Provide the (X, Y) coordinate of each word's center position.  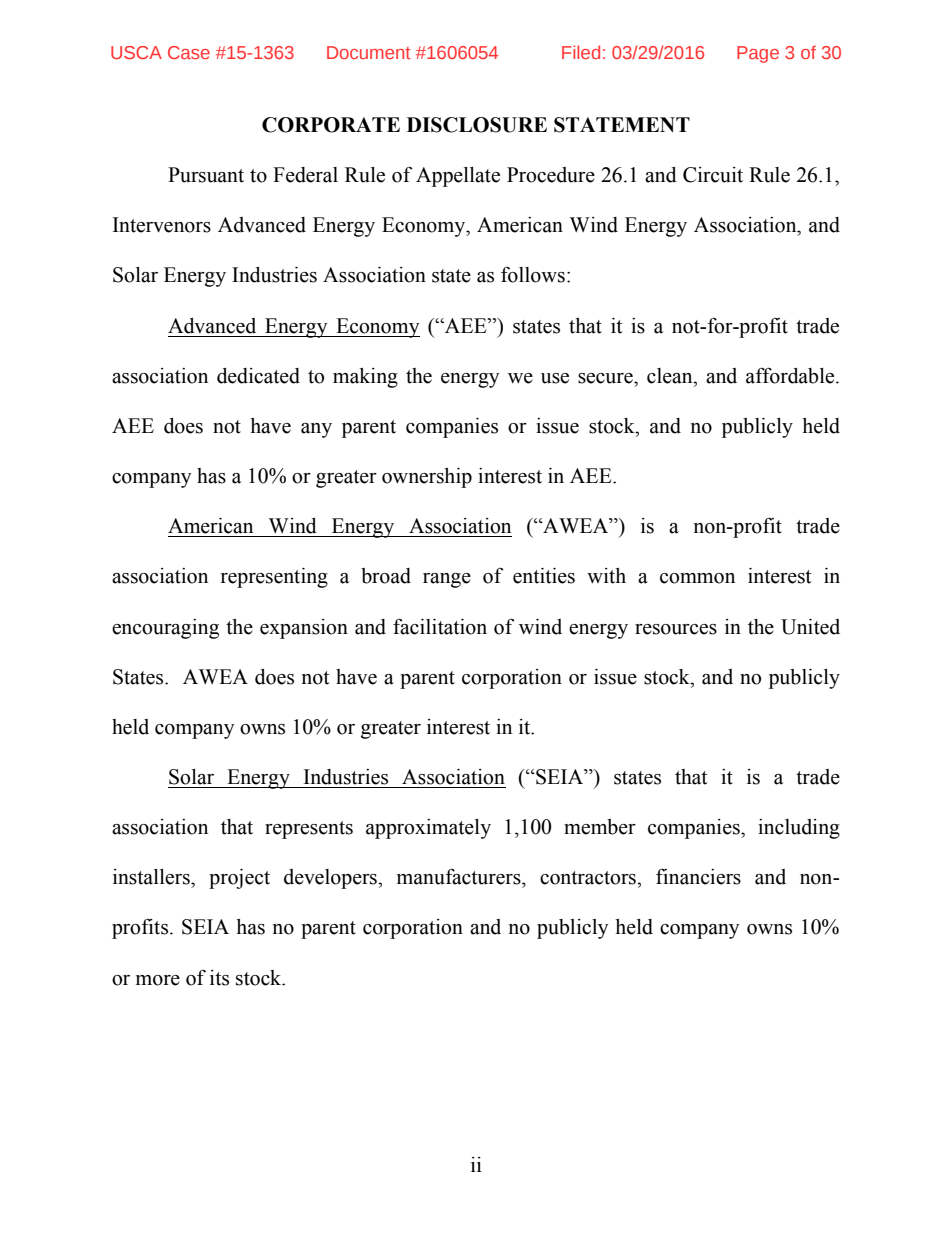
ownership (427, 478)
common (697, 578)
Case (189, 52)
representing (274, 578)
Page (758, 54)
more (158, 980)
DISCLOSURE (477, 125)
